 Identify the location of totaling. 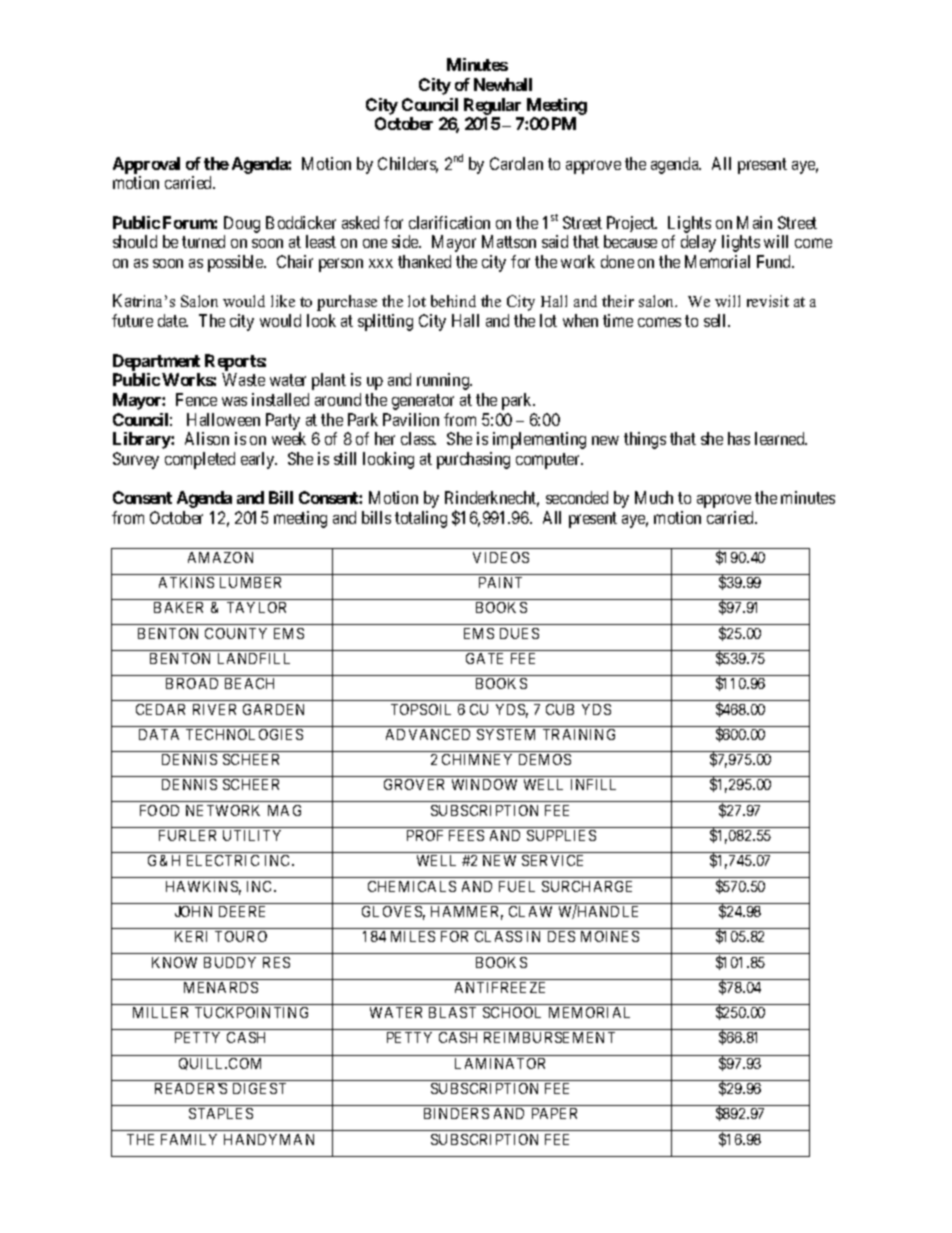
(421, 519).
